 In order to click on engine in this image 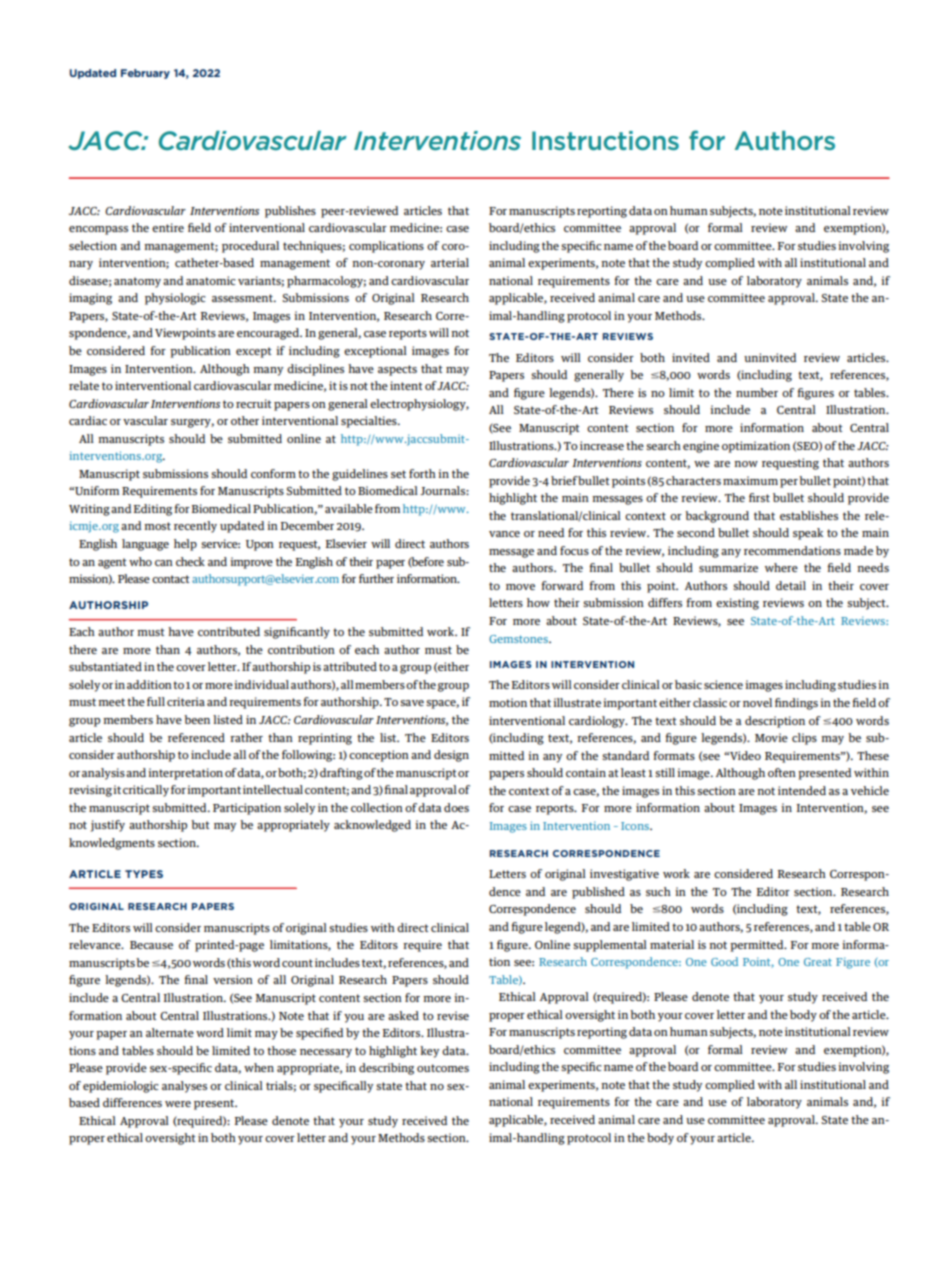, I will do `click(701, 447)`.
